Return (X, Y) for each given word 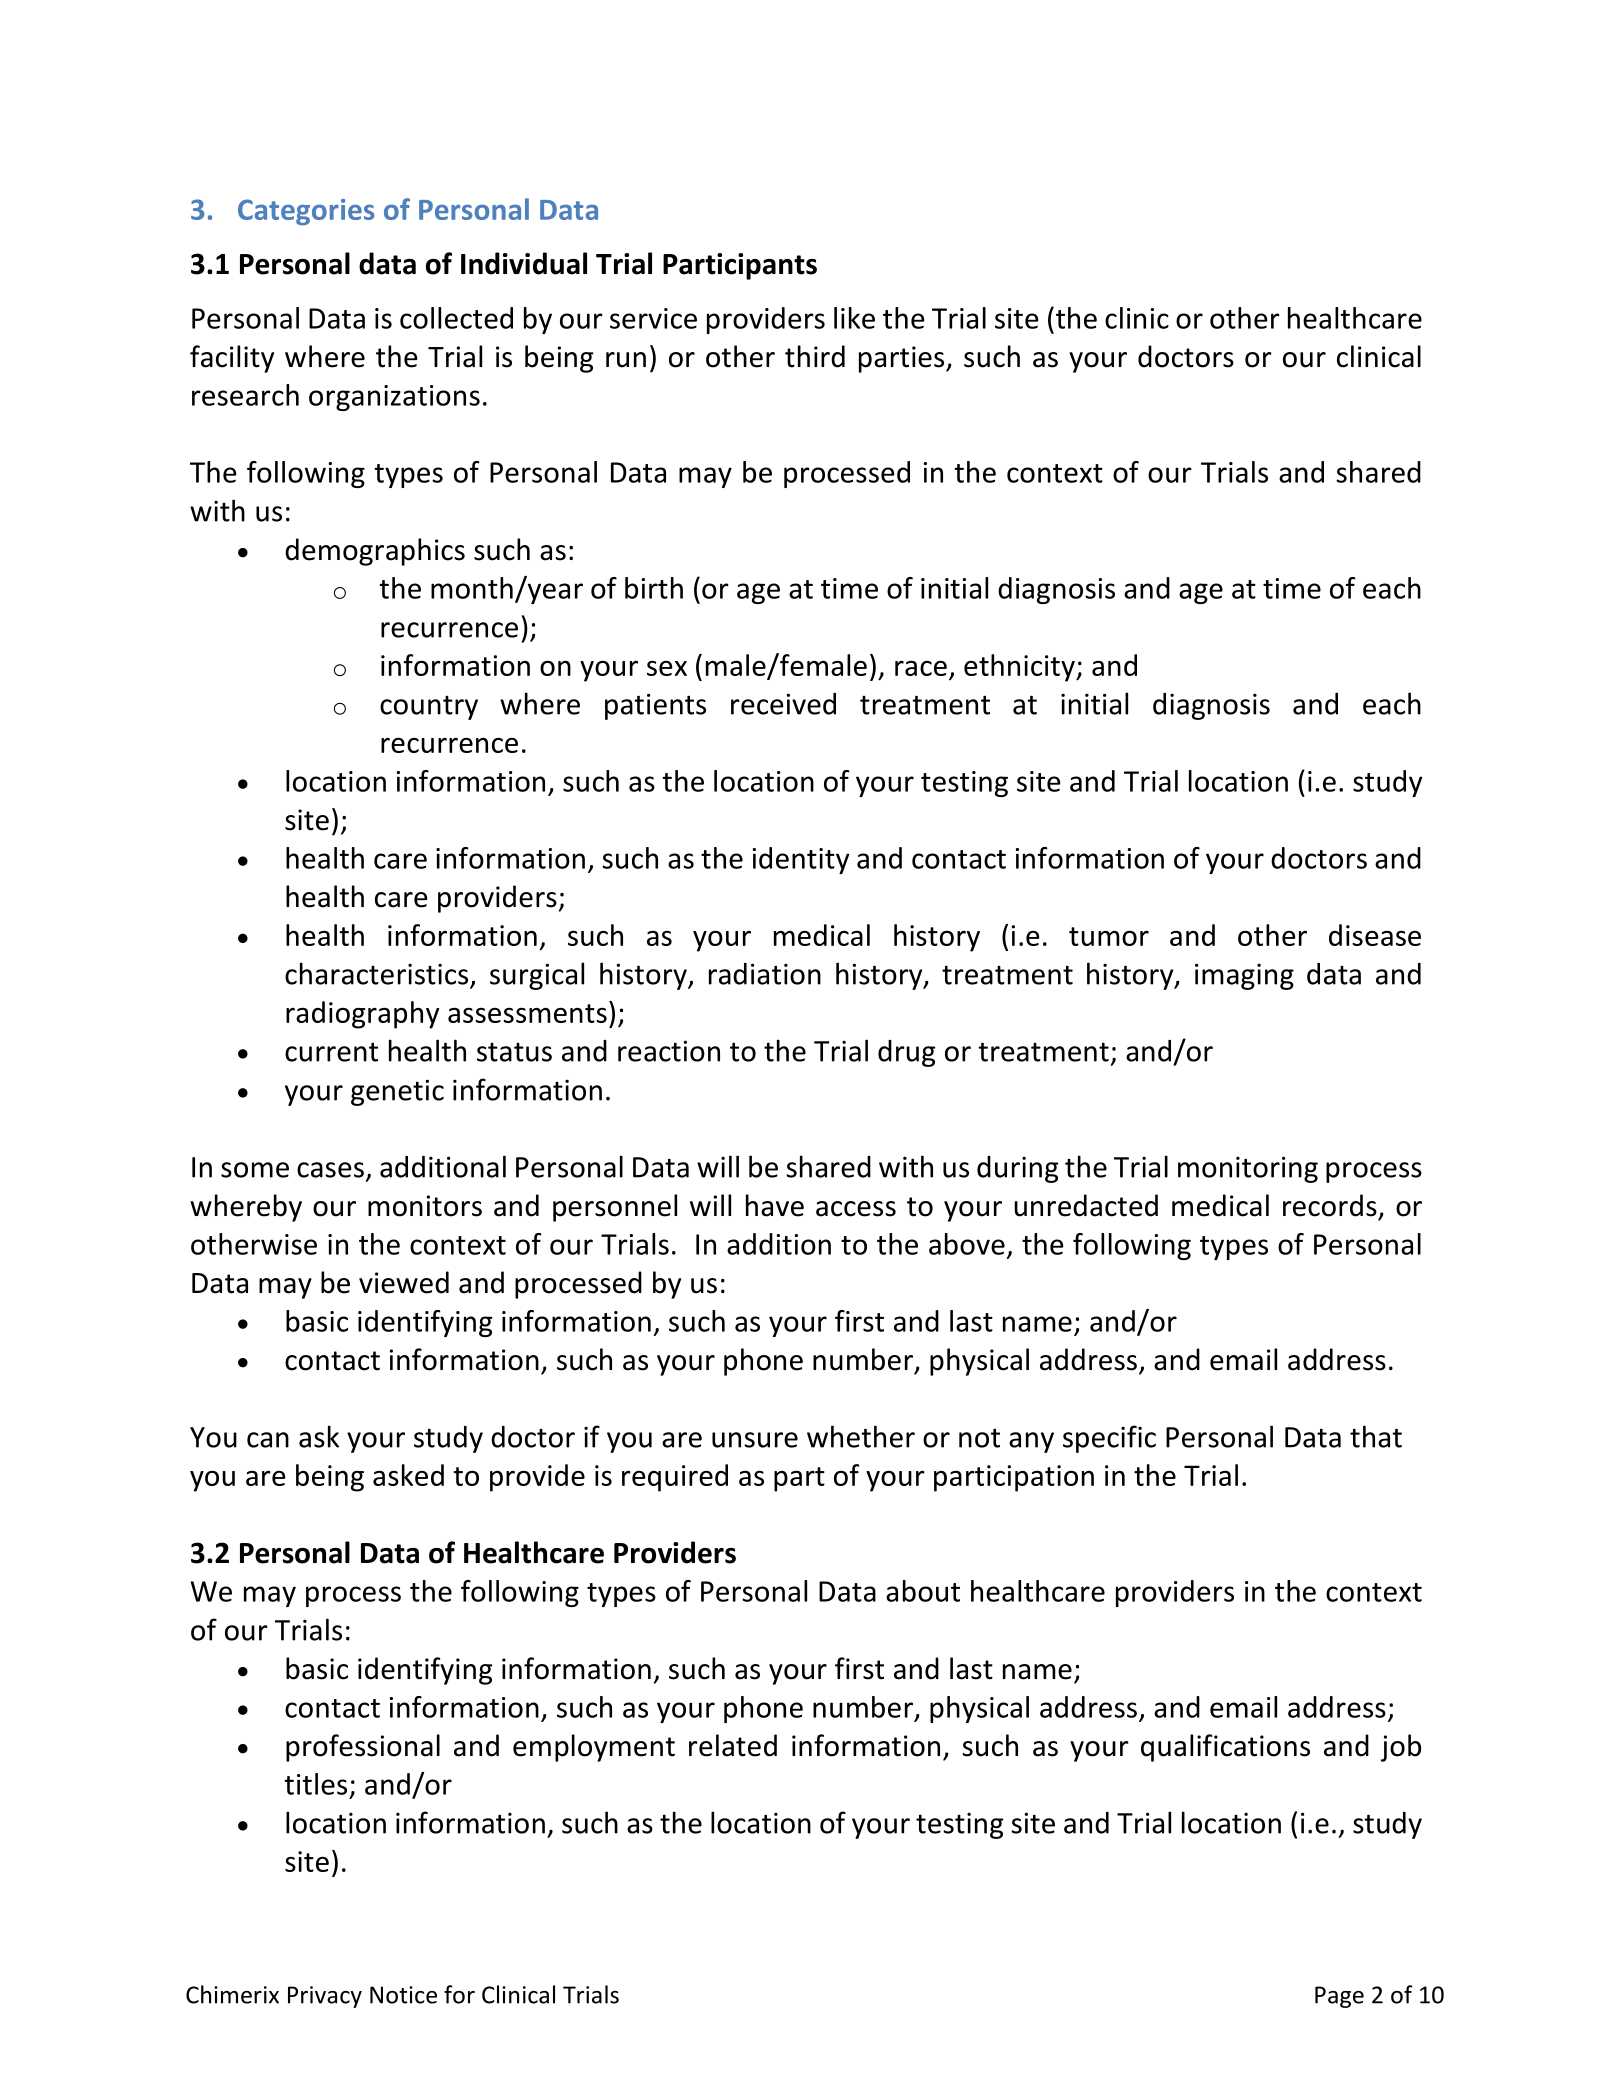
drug (907, 1053)
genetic (397, 1092)
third (815, 356)
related (733, 1745)
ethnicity (1020, 668)
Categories (306, 212)
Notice (403, 1995)
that (1376, 1436)
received (783, 704)
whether (861, 1436)
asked (408, 1475)
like (854, 318)
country (429, 708)
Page (1339, 1997)
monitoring (1248, 1169)
